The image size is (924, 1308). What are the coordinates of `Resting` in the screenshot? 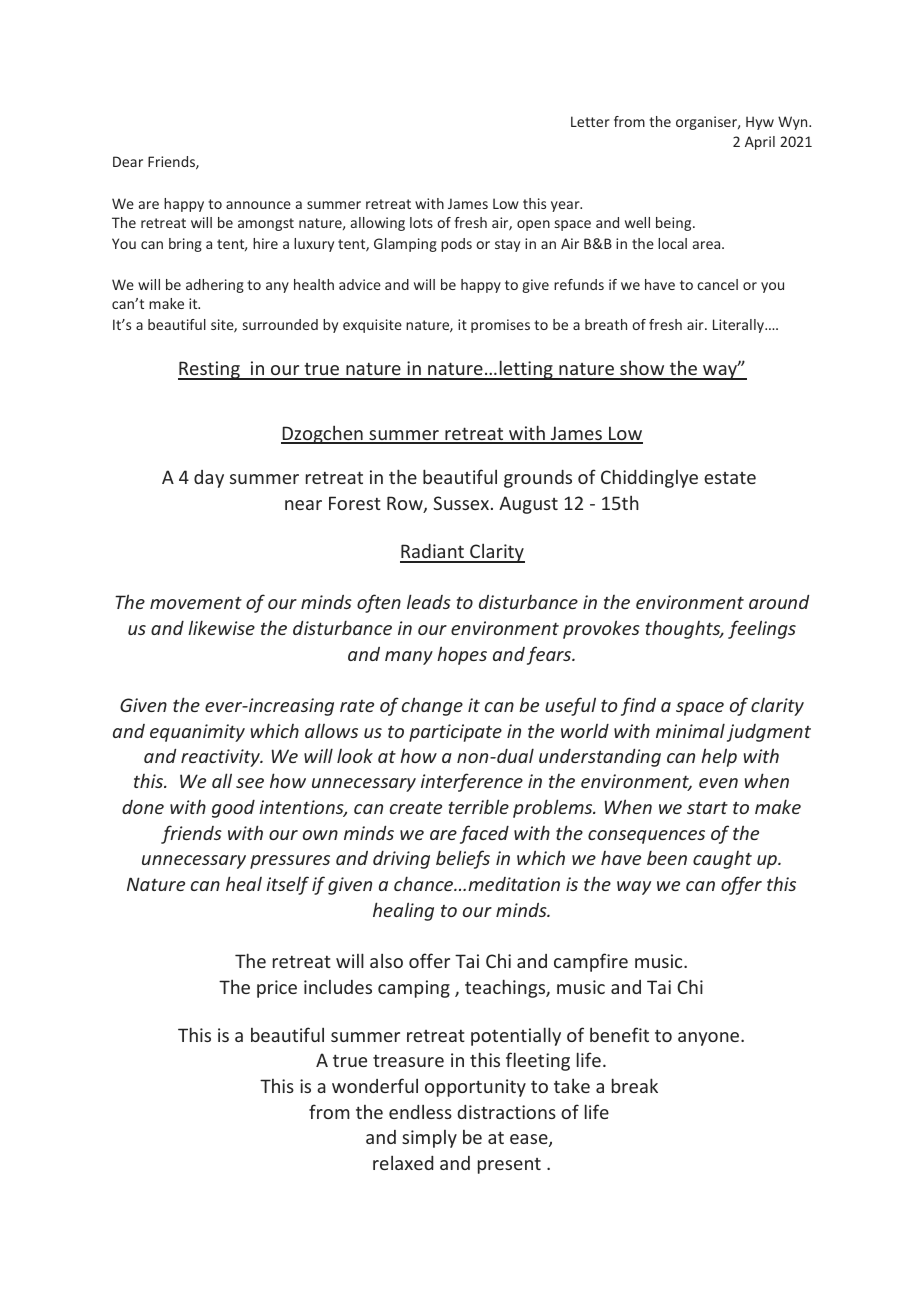 It's located at (210, 370).
